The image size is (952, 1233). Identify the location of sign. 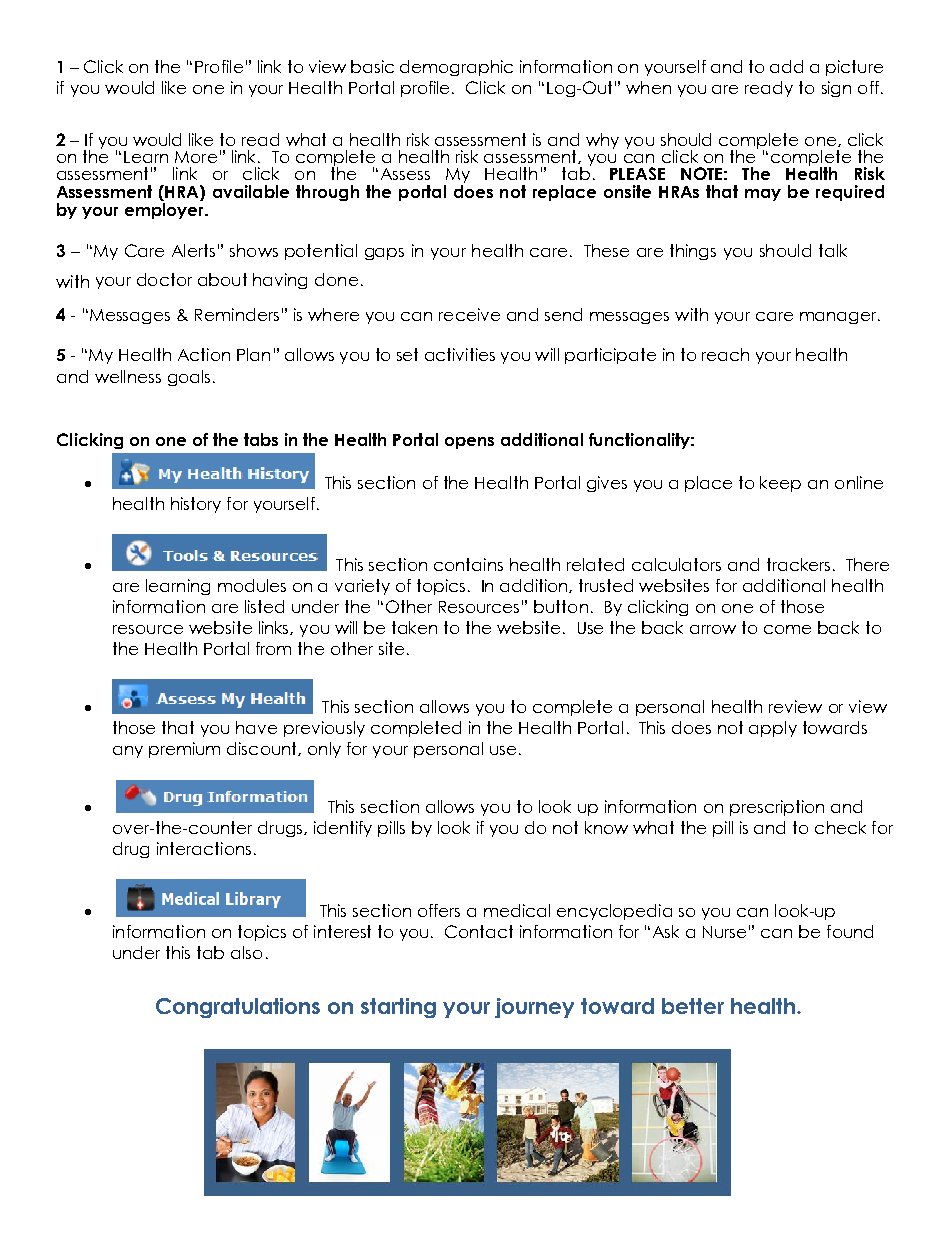
(836, 89).
